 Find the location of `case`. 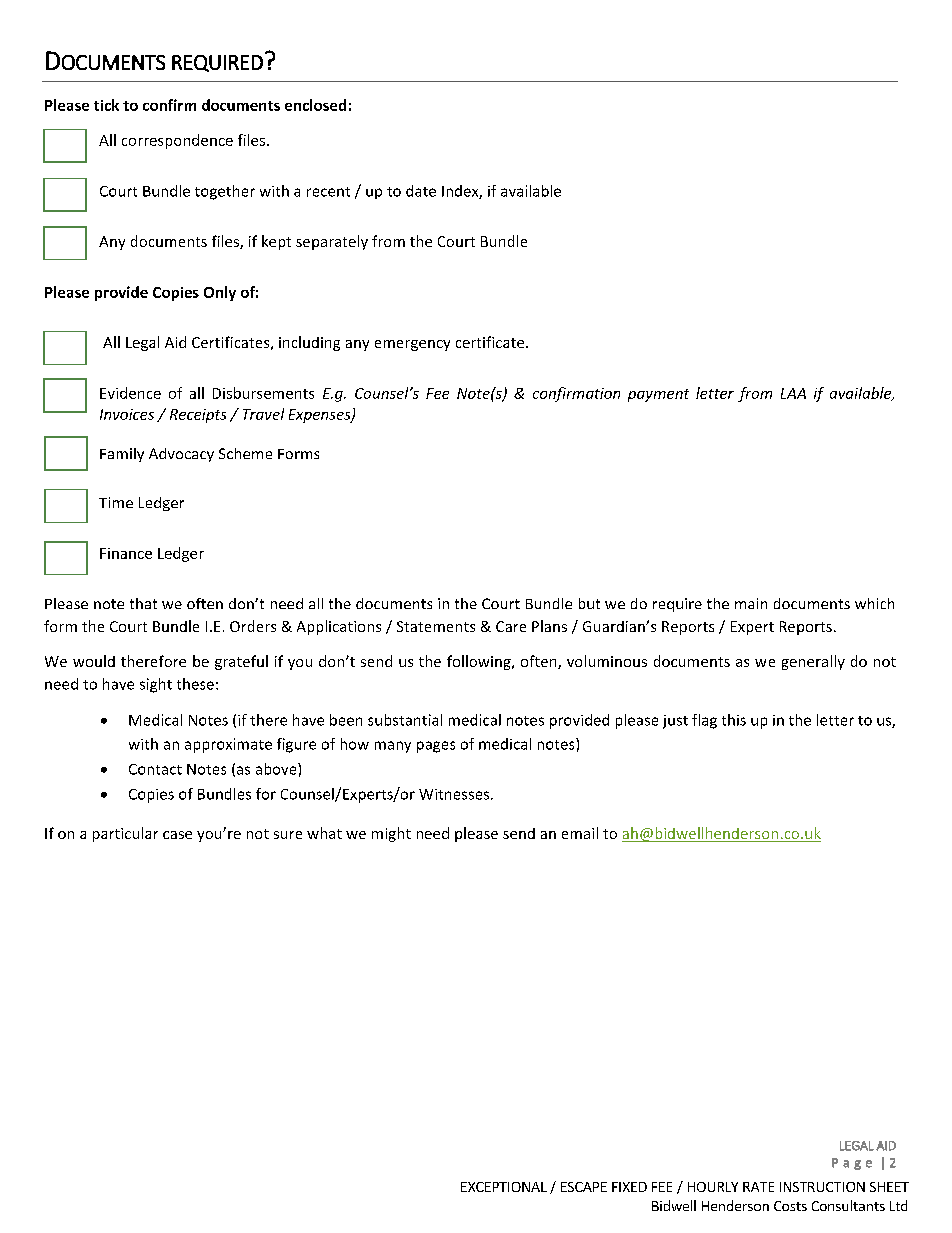

case is located at coordinates (177, 835).
